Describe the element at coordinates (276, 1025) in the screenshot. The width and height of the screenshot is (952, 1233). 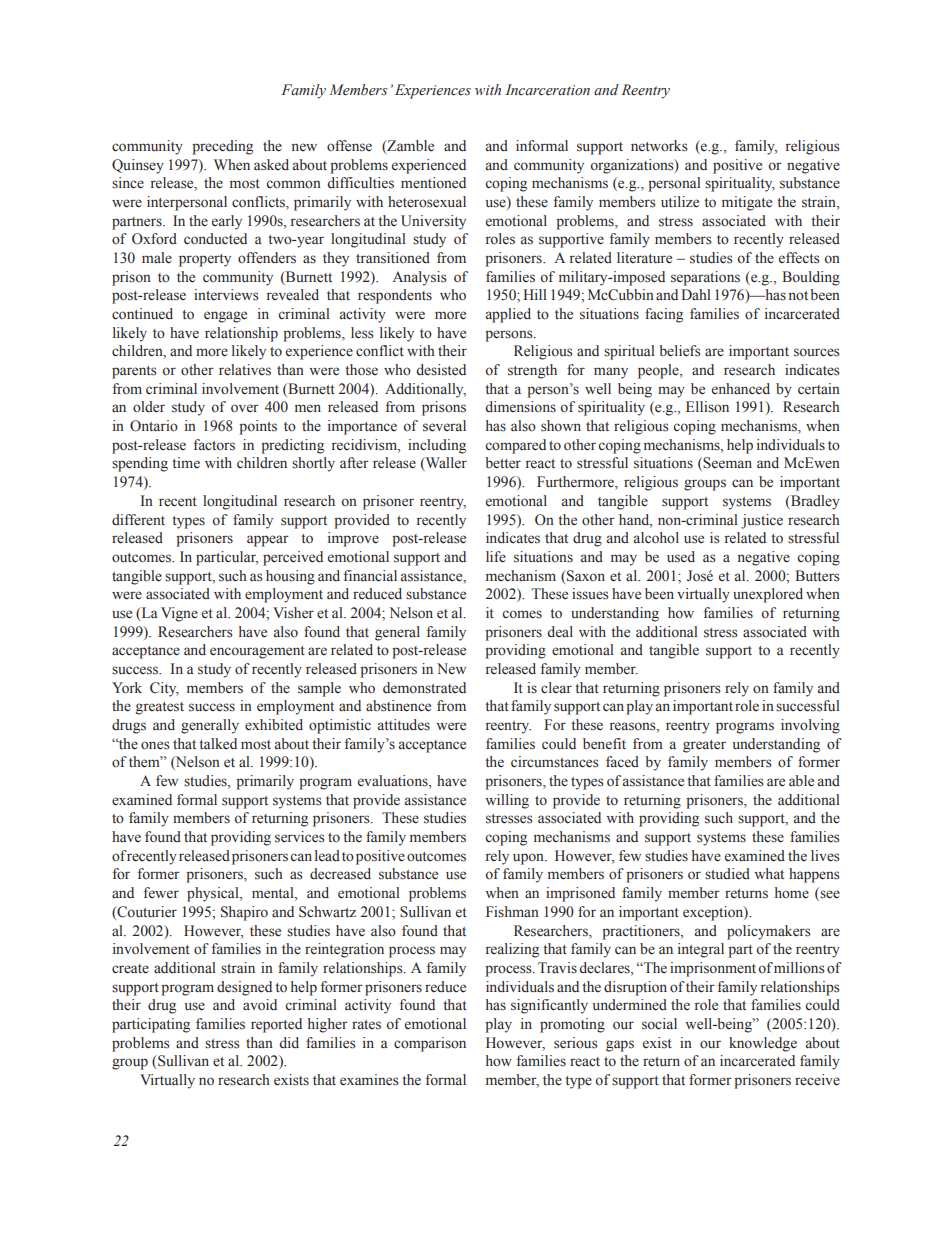
I see `reported` at that location.
